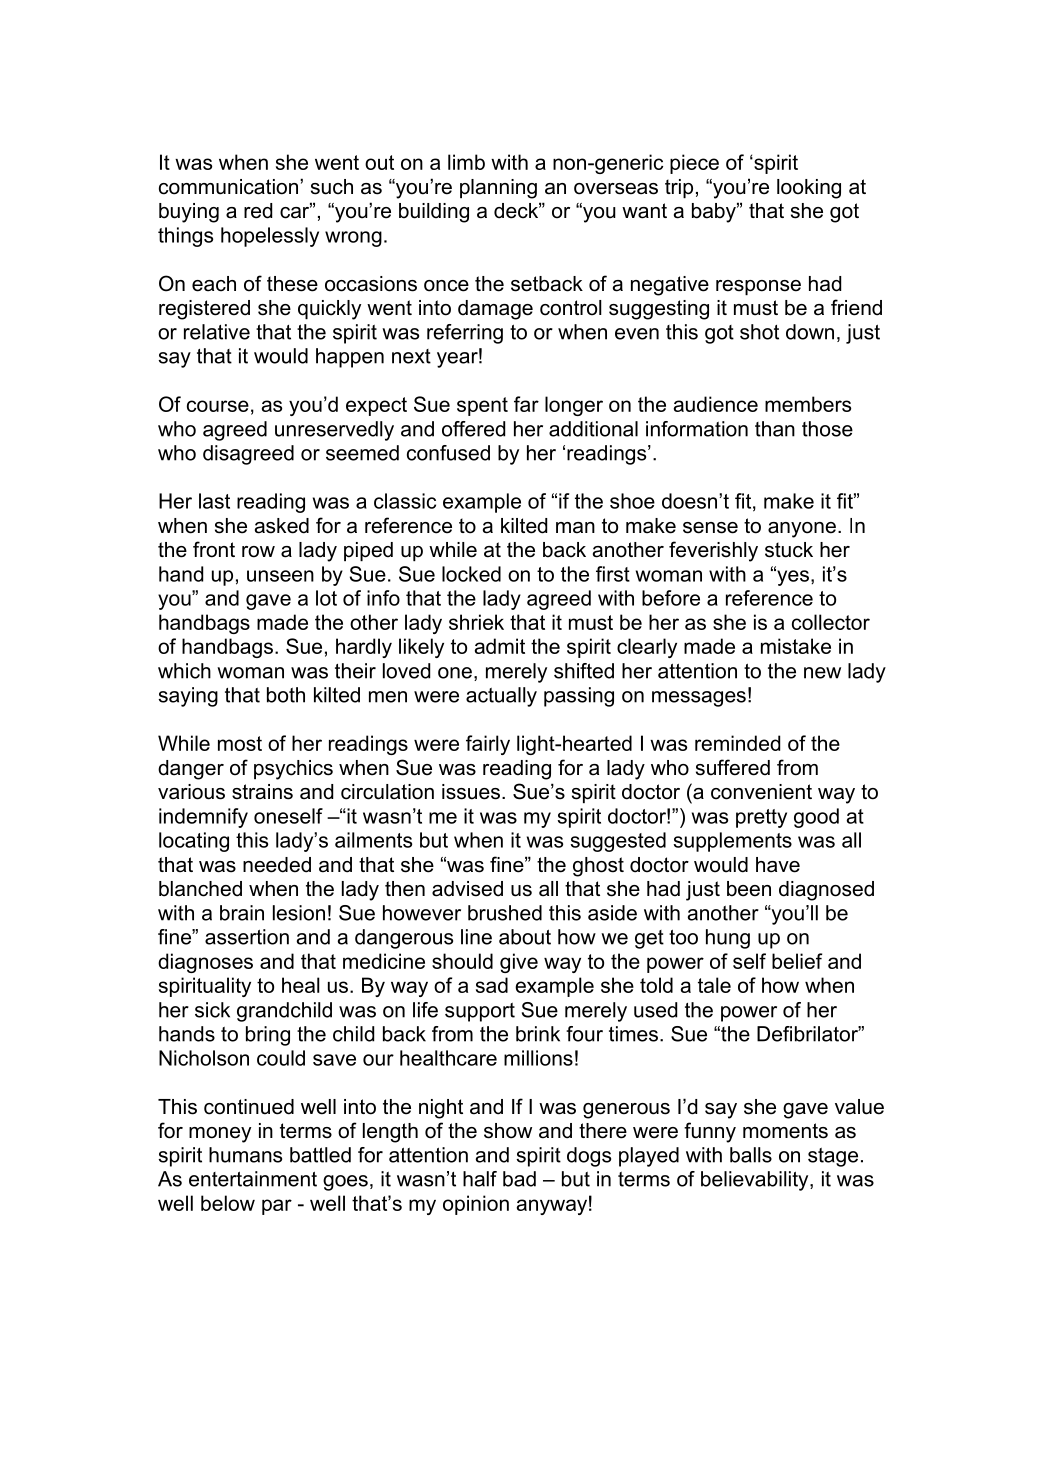 Image resolution: width=1044 pixels, height=1477 pixels. I want to click on communication, so click(230, 187).
